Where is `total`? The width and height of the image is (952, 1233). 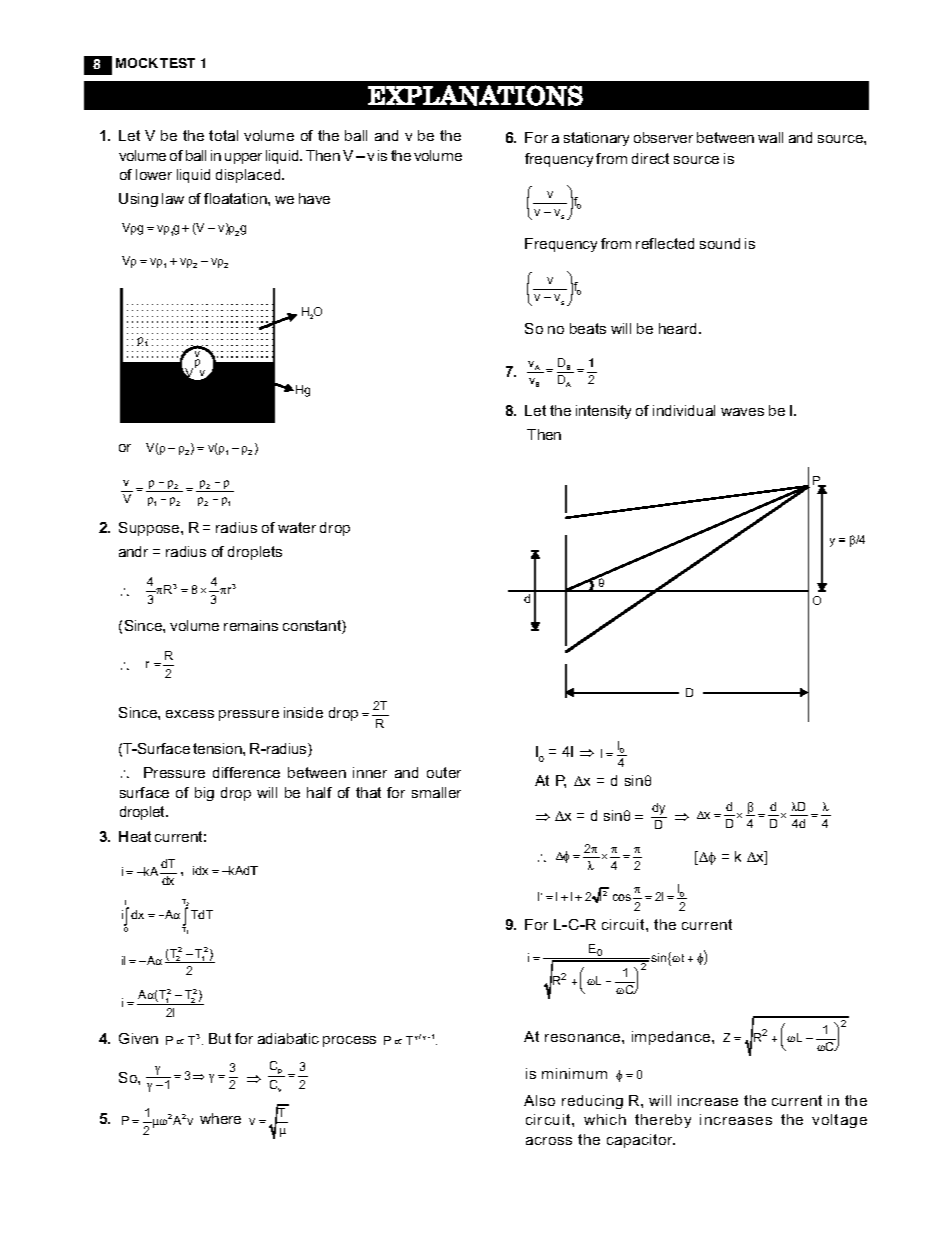
total is located at coordinates (223, 135).
